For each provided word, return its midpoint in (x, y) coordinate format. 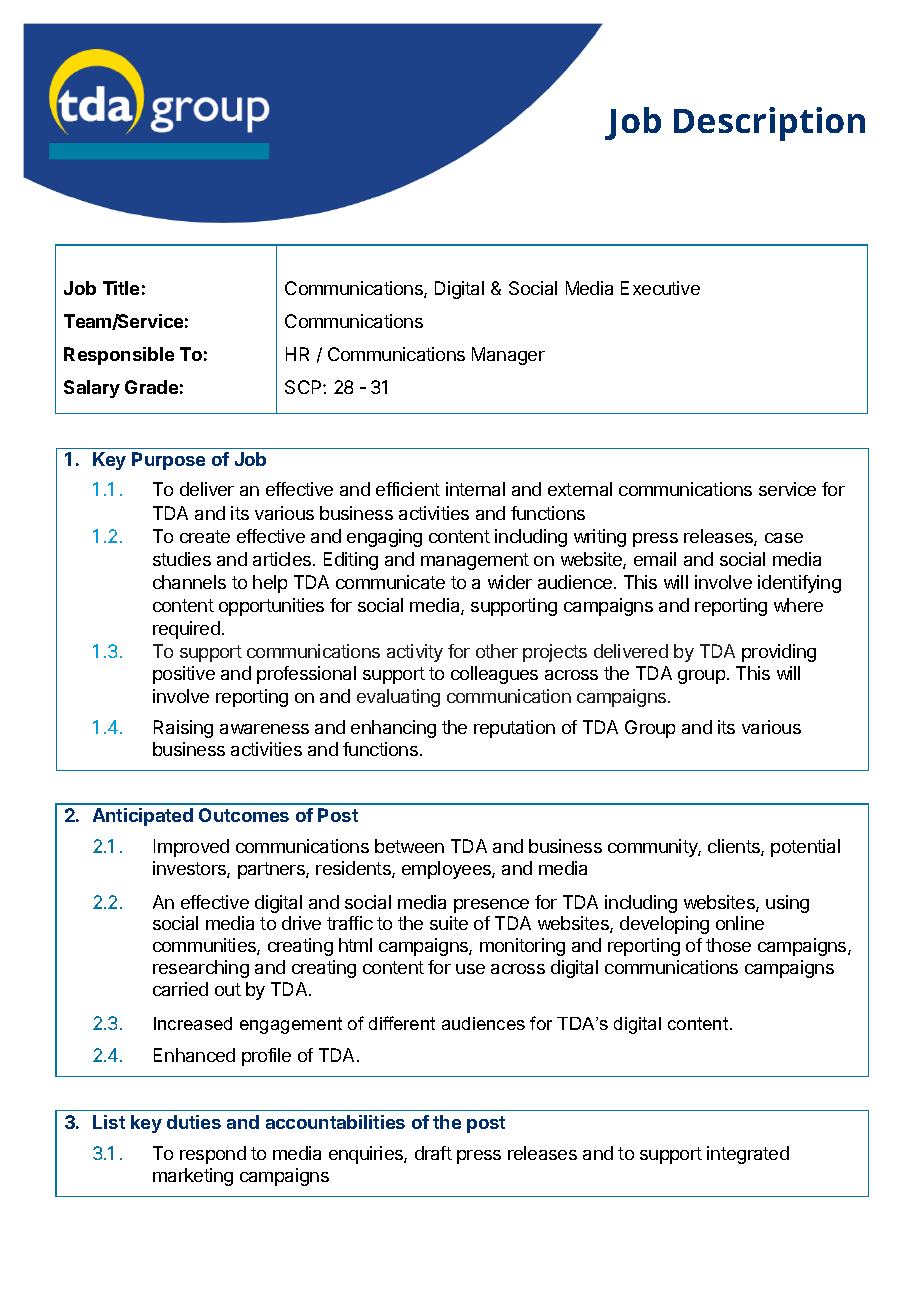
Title (121, 288)
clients (735, 847)
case (784, 538)
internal (475, 489)
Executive (660, 288)
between (409, 846)
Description (769, 124)
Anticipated (143, 817)
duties (194, 1122)
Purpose (168, 461)
